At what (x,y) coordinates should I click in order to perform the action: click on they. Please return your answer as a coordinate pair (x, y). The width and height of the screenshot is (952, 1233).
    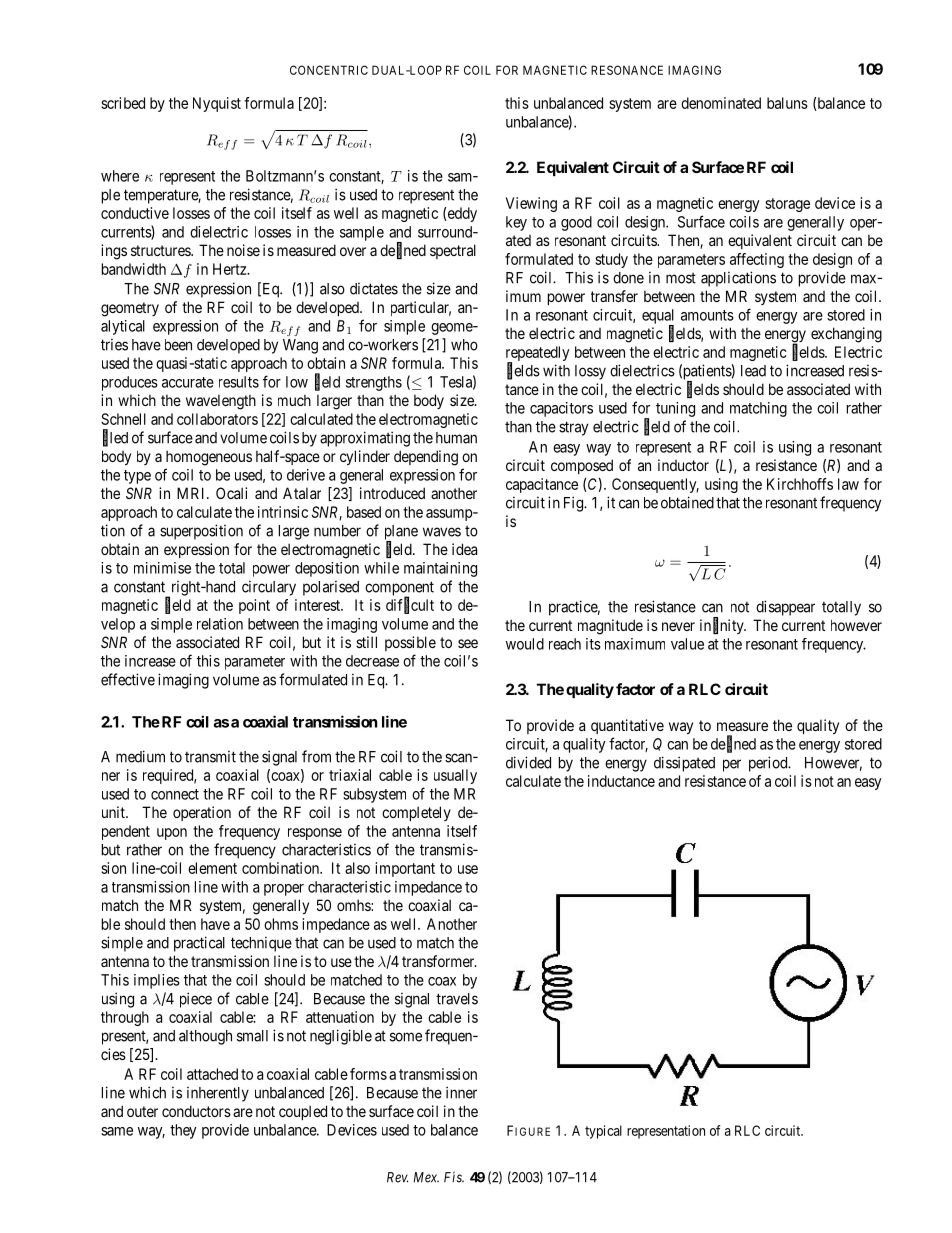
    Looking at the image, I should click on (183, 1131).
